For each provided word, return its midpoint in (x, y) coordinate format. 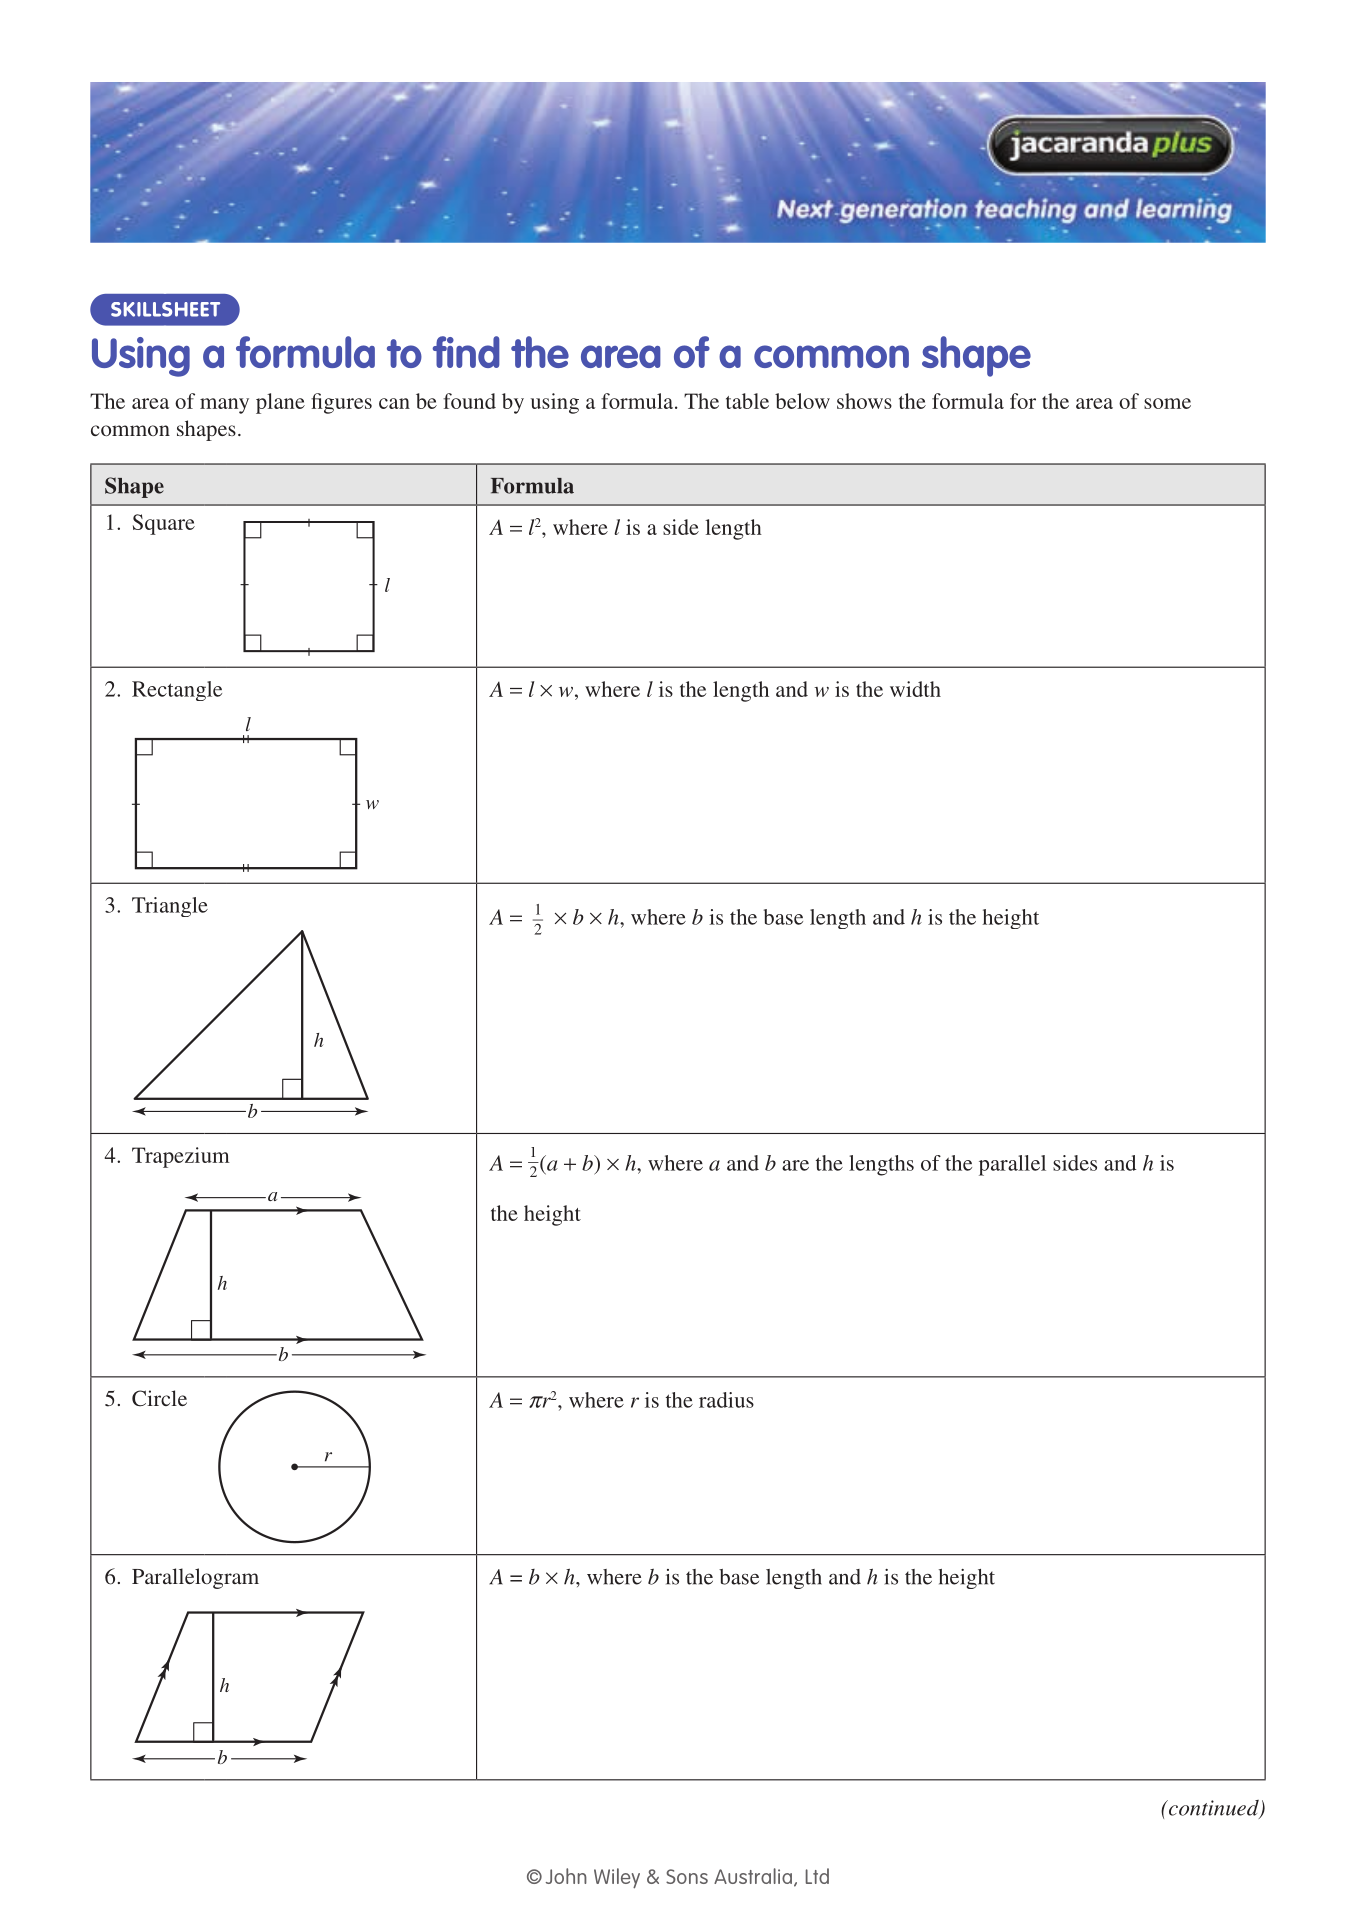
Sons (687, 1876)
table (747, 401)
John (566, 1876)
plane (280, 403)
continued (1213, 1809)
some (1167, 403)
